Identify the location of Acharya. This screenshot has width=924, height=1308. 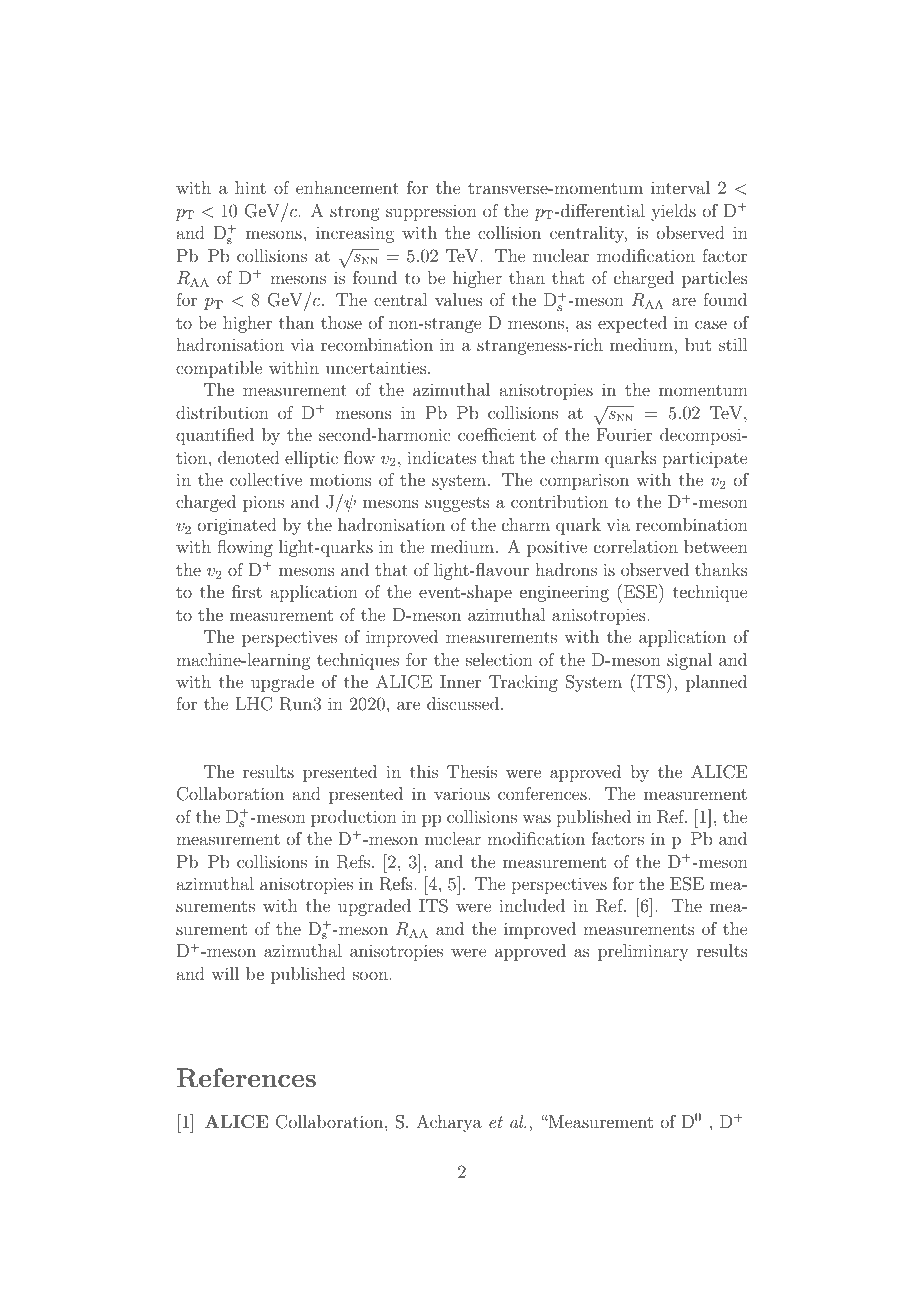
(449, 1123).
